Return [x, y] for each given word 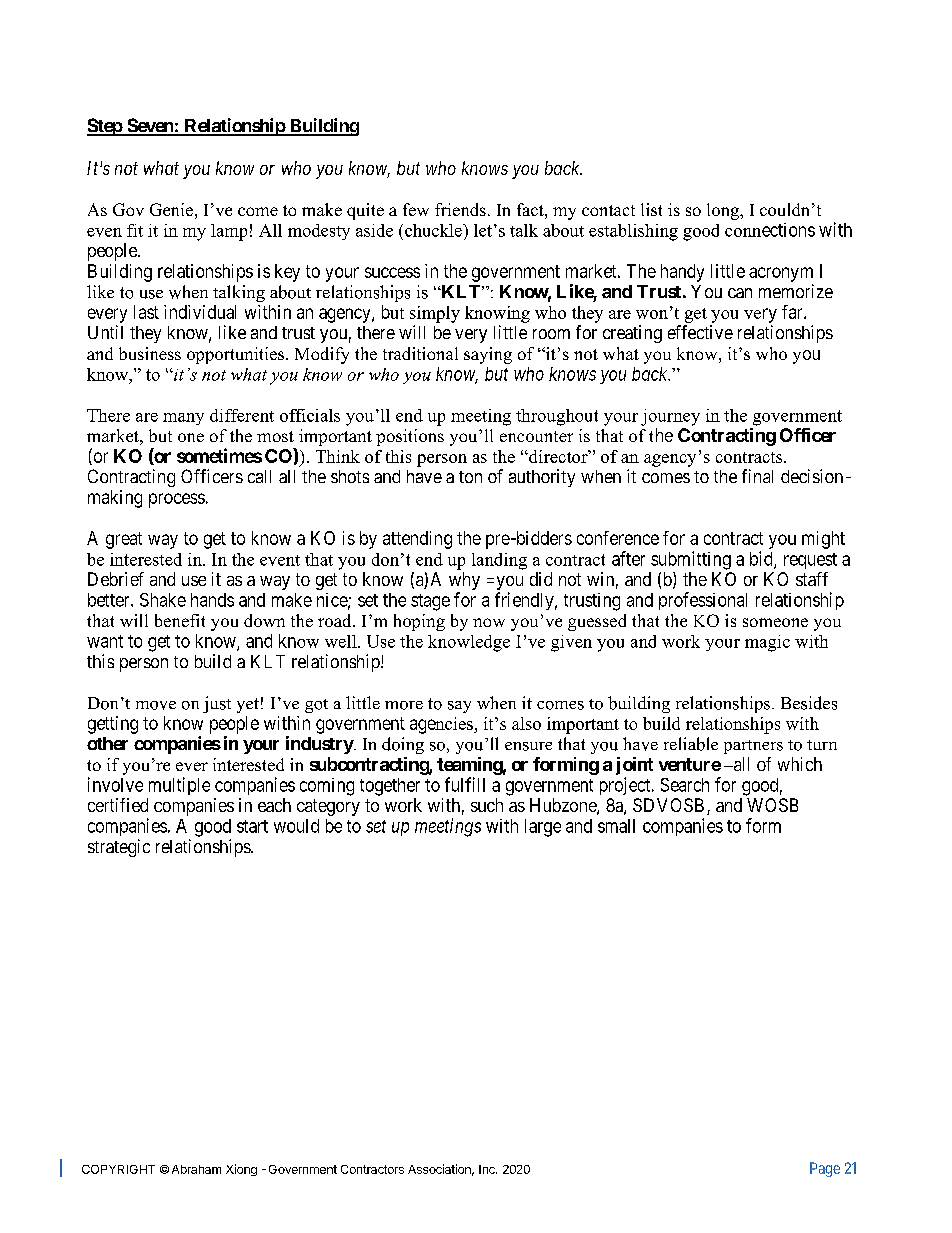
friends [460, 209]
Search [685, 785]
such [487, 805]
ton [470, 477]
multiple [179, 786]
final [757, 476]
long [724, 211]
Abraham [196, 1169]
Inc [488, 1169]
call [259, 476]
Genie [171, 209]
